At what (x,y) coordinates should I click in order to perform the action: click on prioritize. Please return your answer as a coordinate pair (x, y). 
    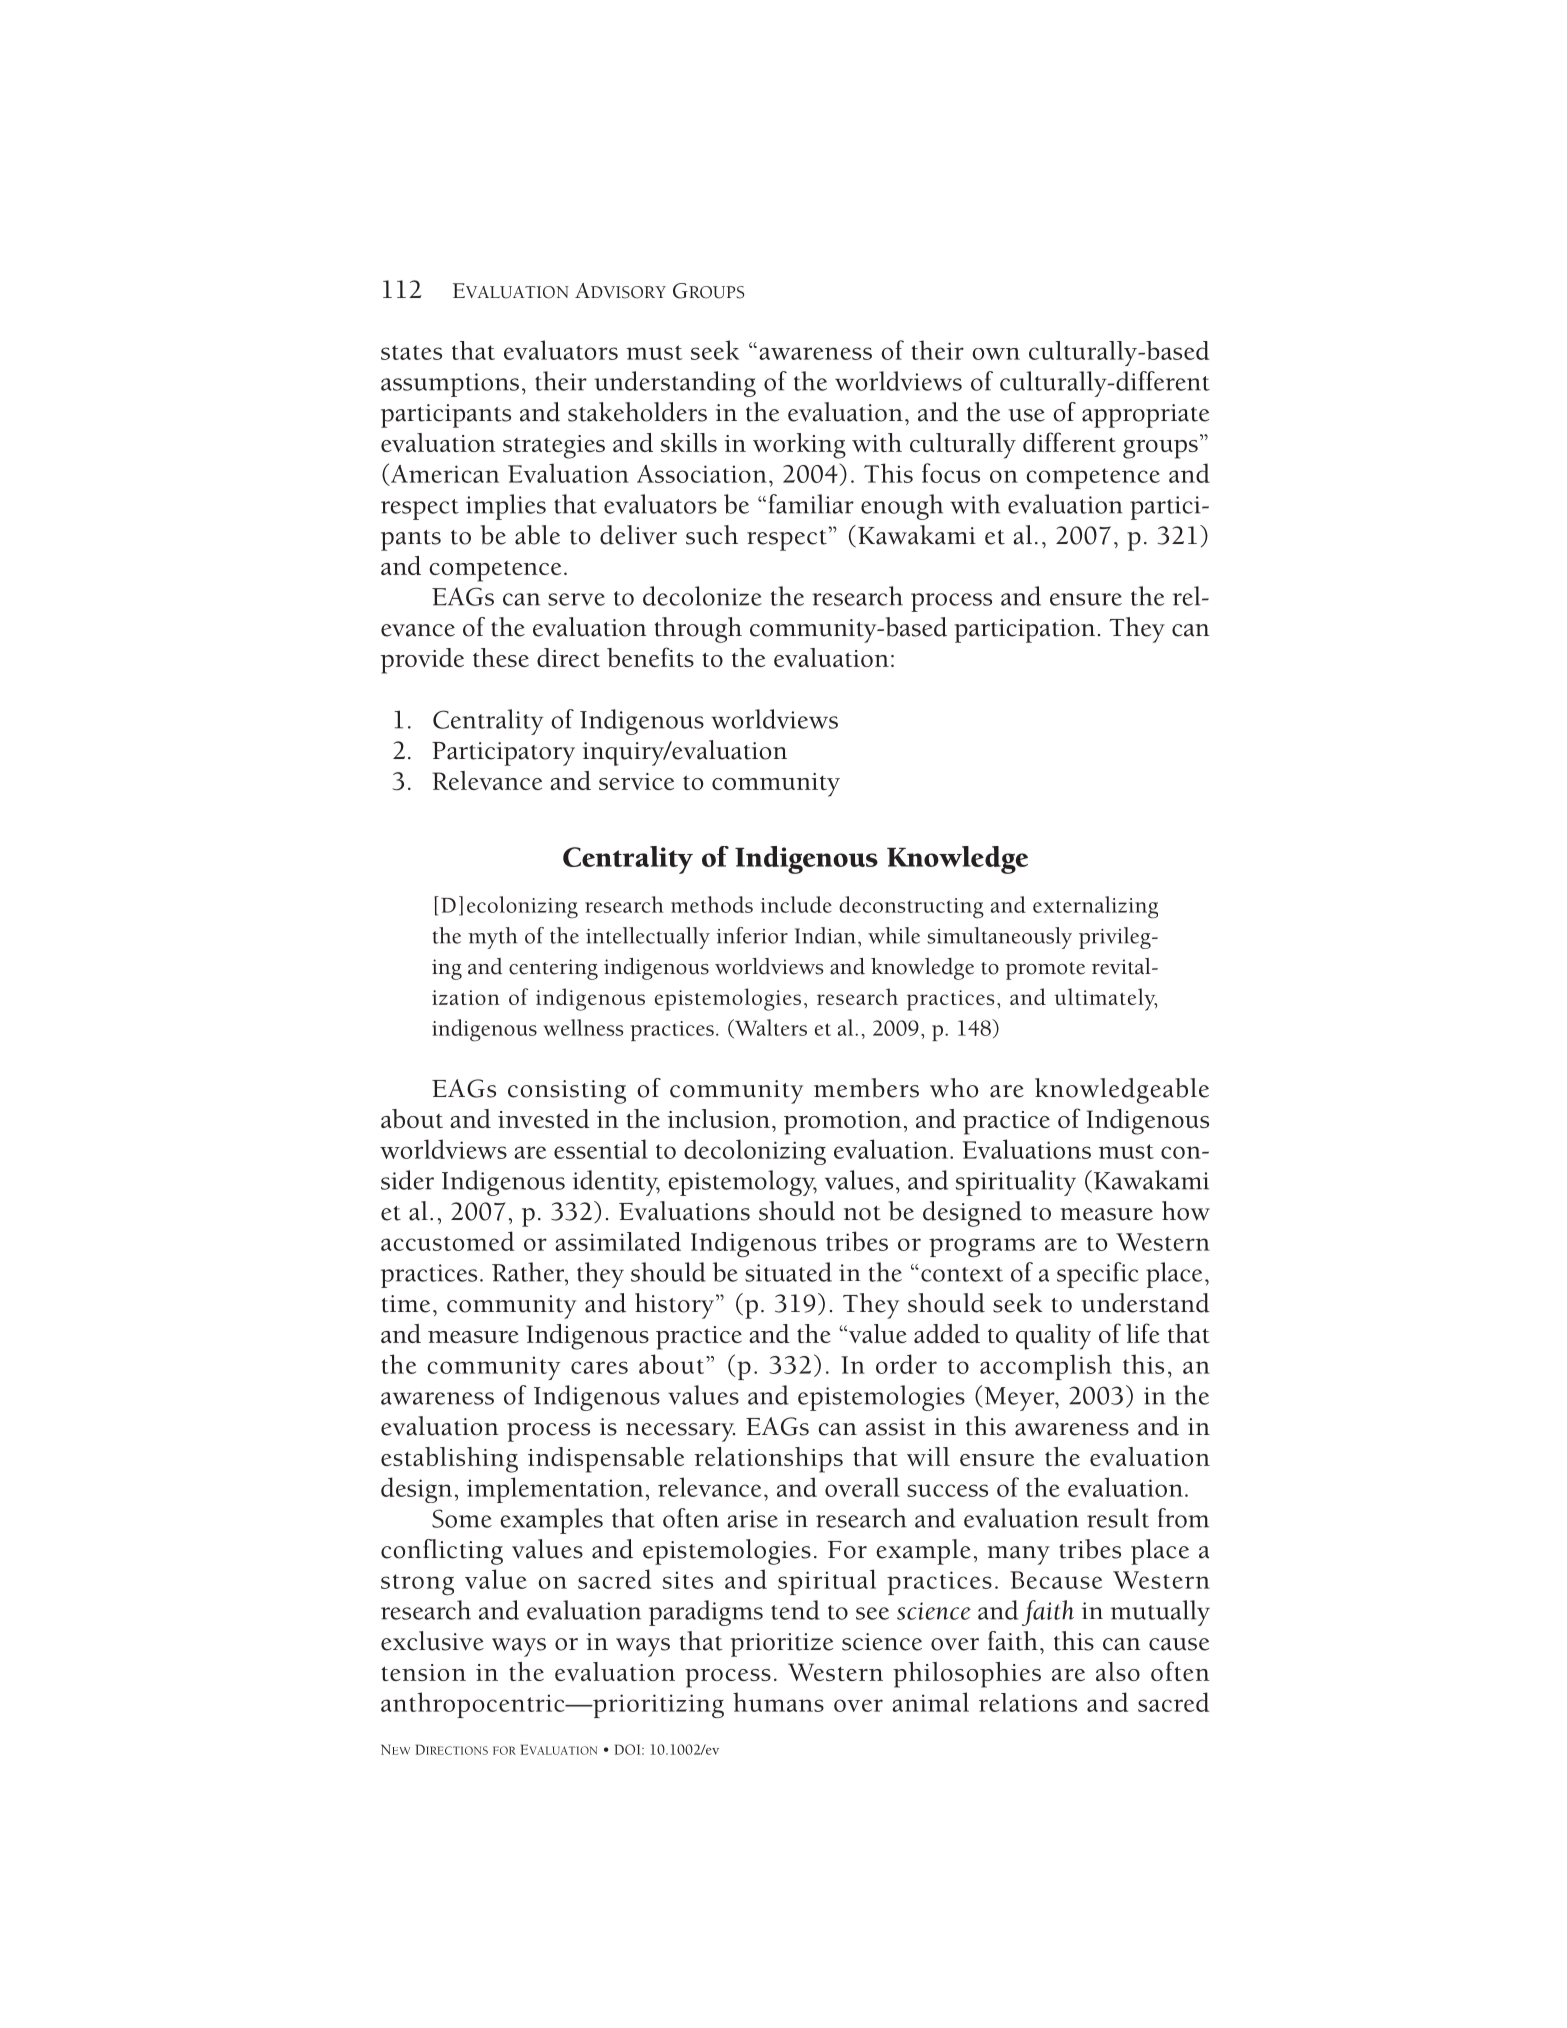
    Looking at the image, I should click on (781, 1645).
